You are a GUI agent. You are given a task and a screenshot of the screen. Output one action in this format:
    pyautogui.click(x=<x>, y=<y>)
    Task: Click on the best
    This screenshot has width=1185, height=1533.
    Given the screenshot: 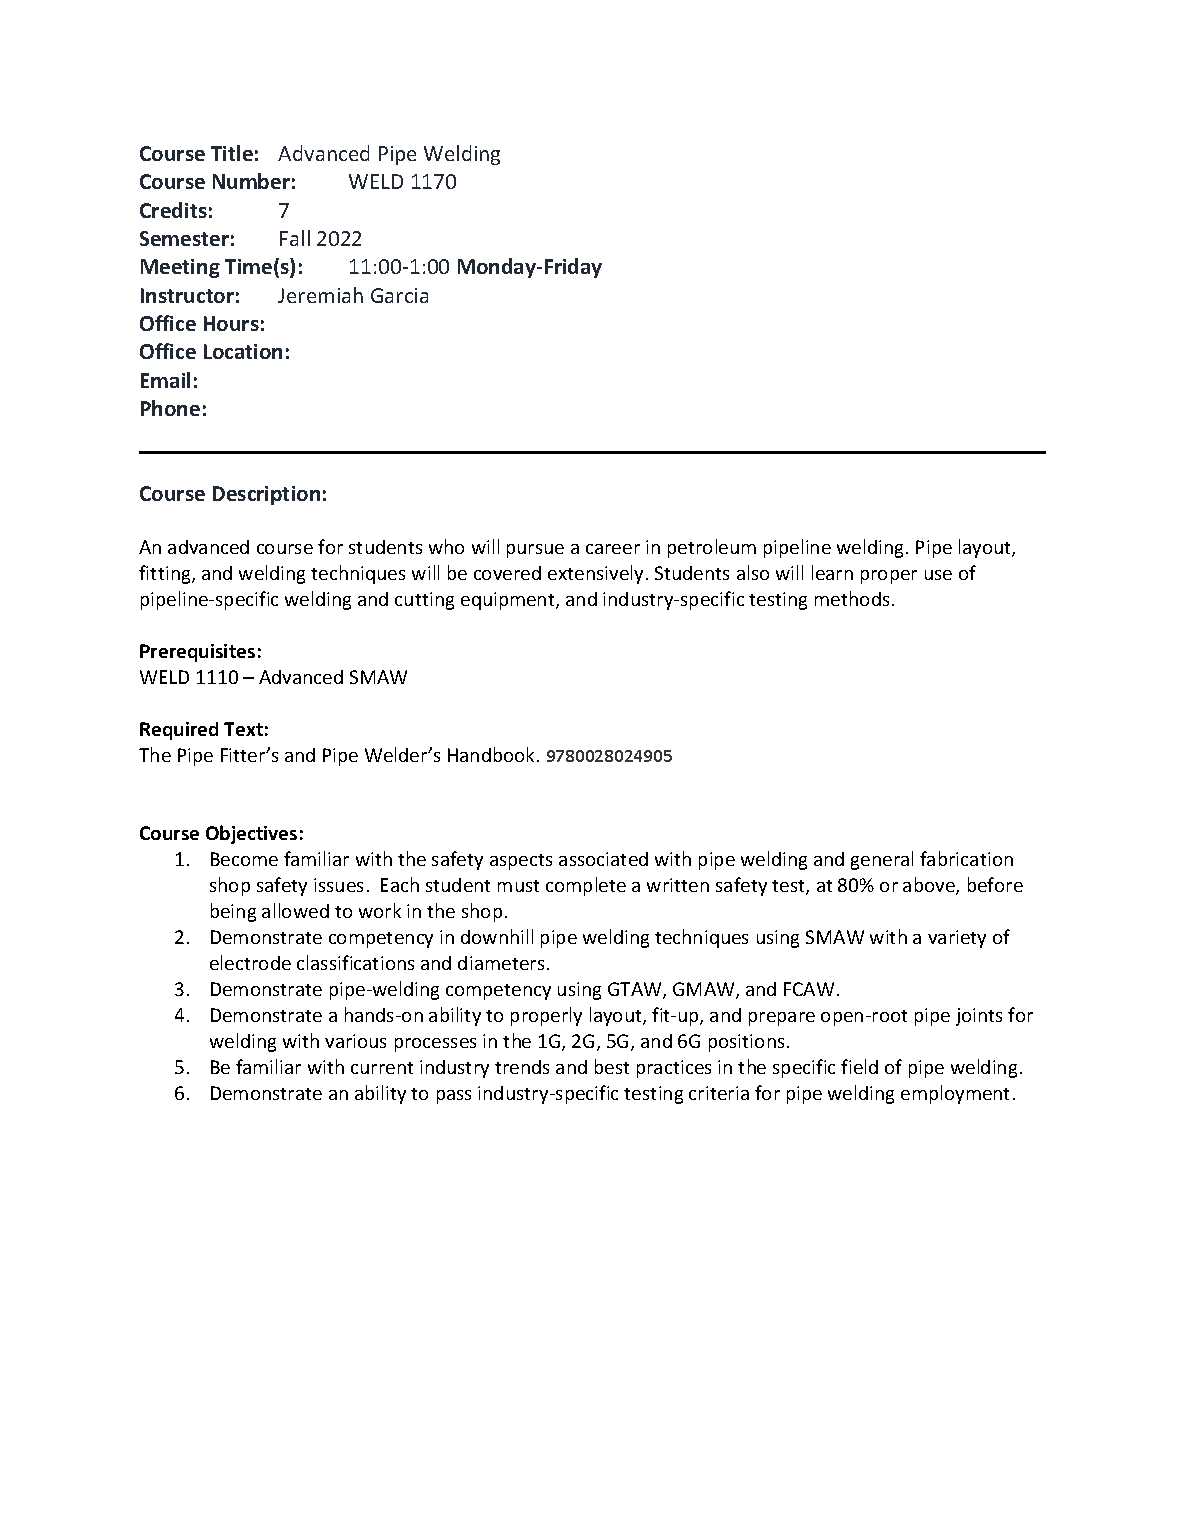 What is the action you would take?
    pyautogui.click(x=612, y=1066)
